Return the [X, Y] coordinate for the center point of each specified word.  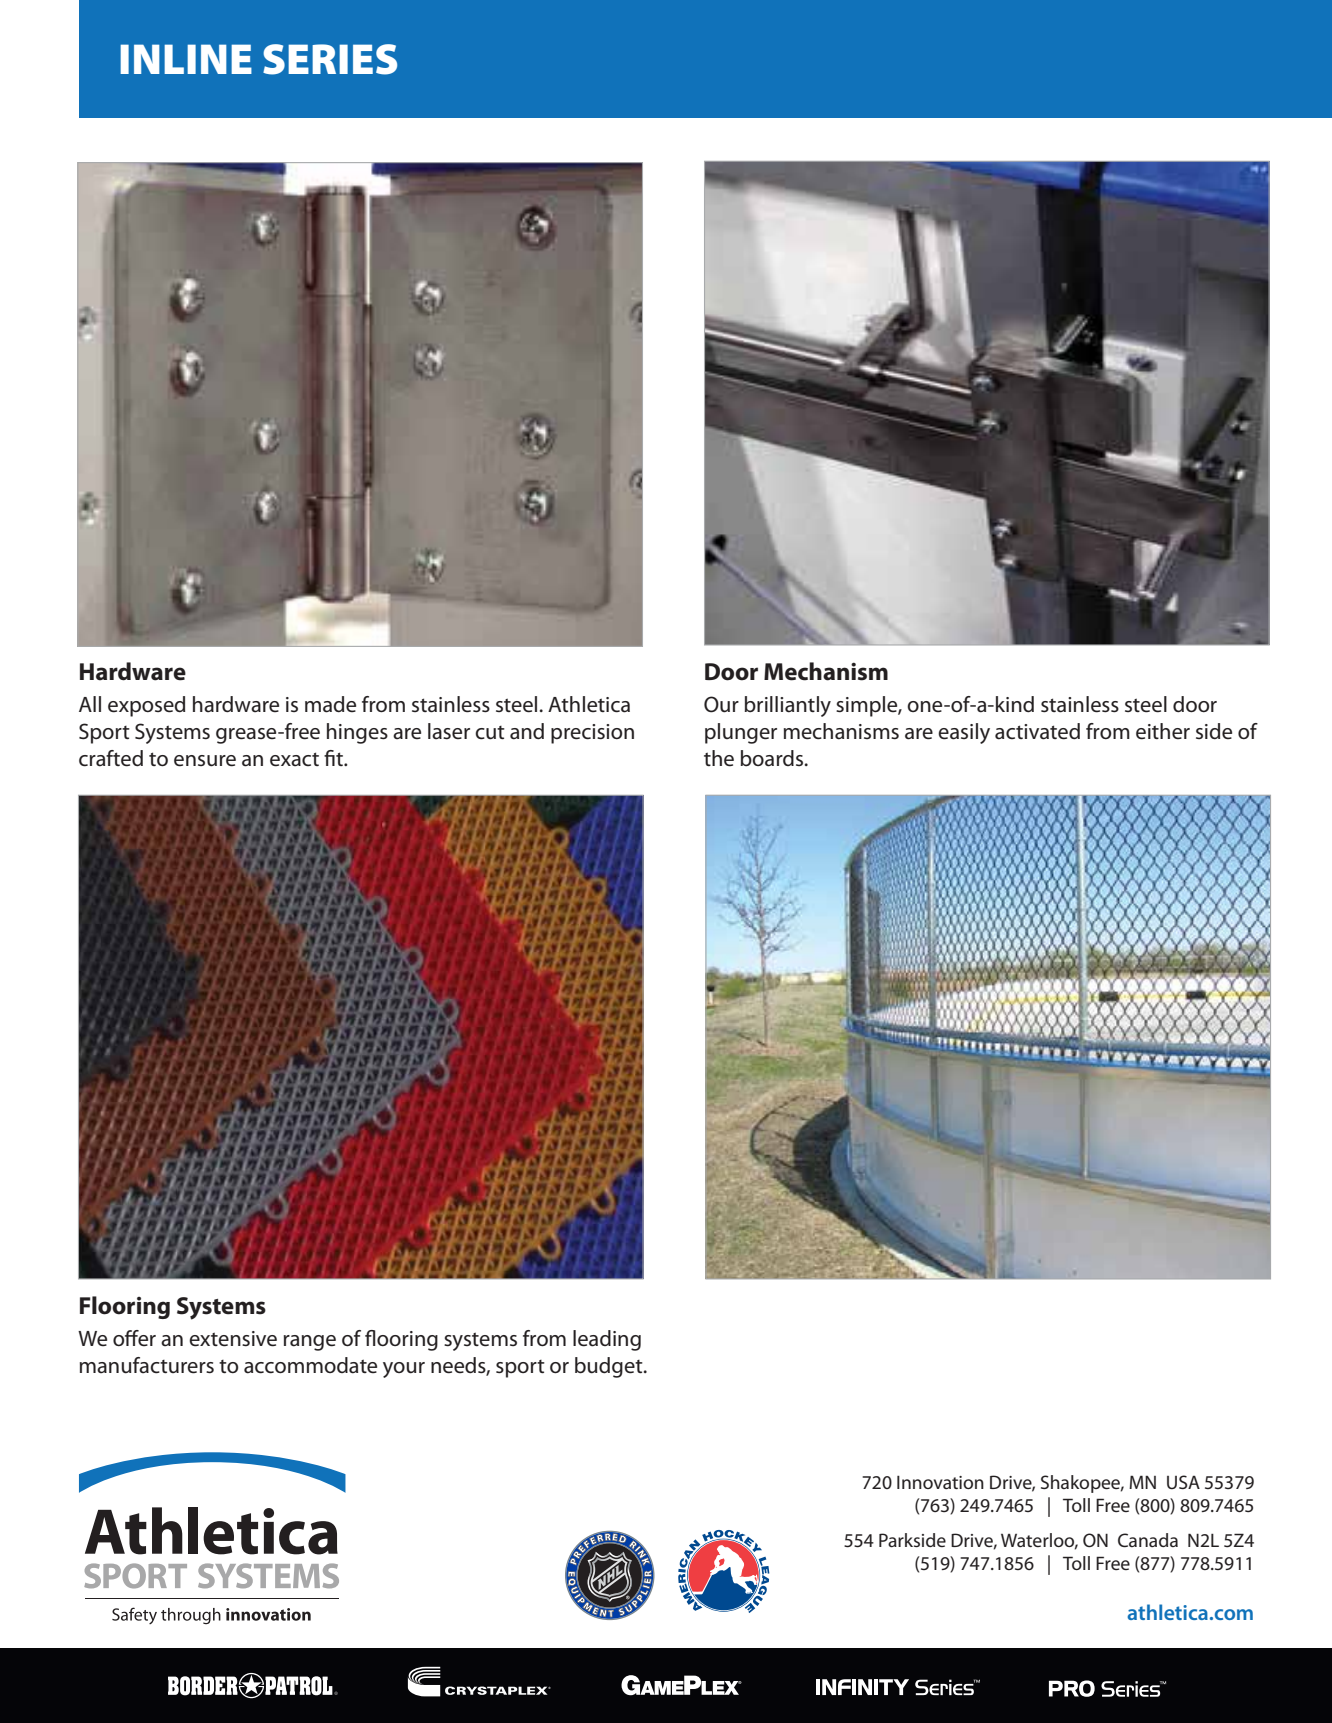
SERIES [330, 59]
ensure [205, 761]
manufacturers [147, 1365]
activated [1037, 731]
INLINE [186, 59]
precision [592, 734]
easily [964, 733]
